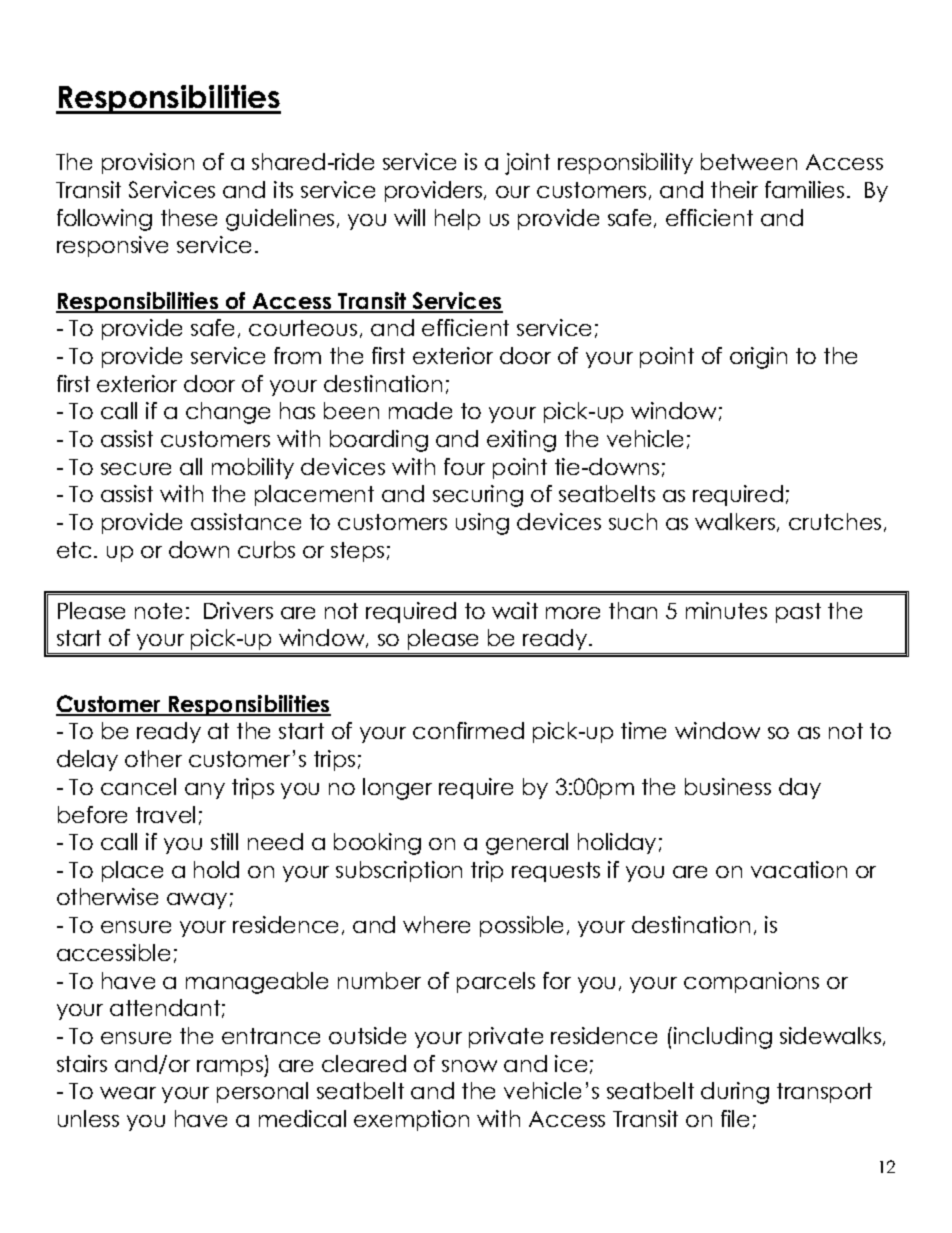 This page has height=1233, width=952. Describe the element at coordinates (758, 358) in the page. I see `origin` at that location.
